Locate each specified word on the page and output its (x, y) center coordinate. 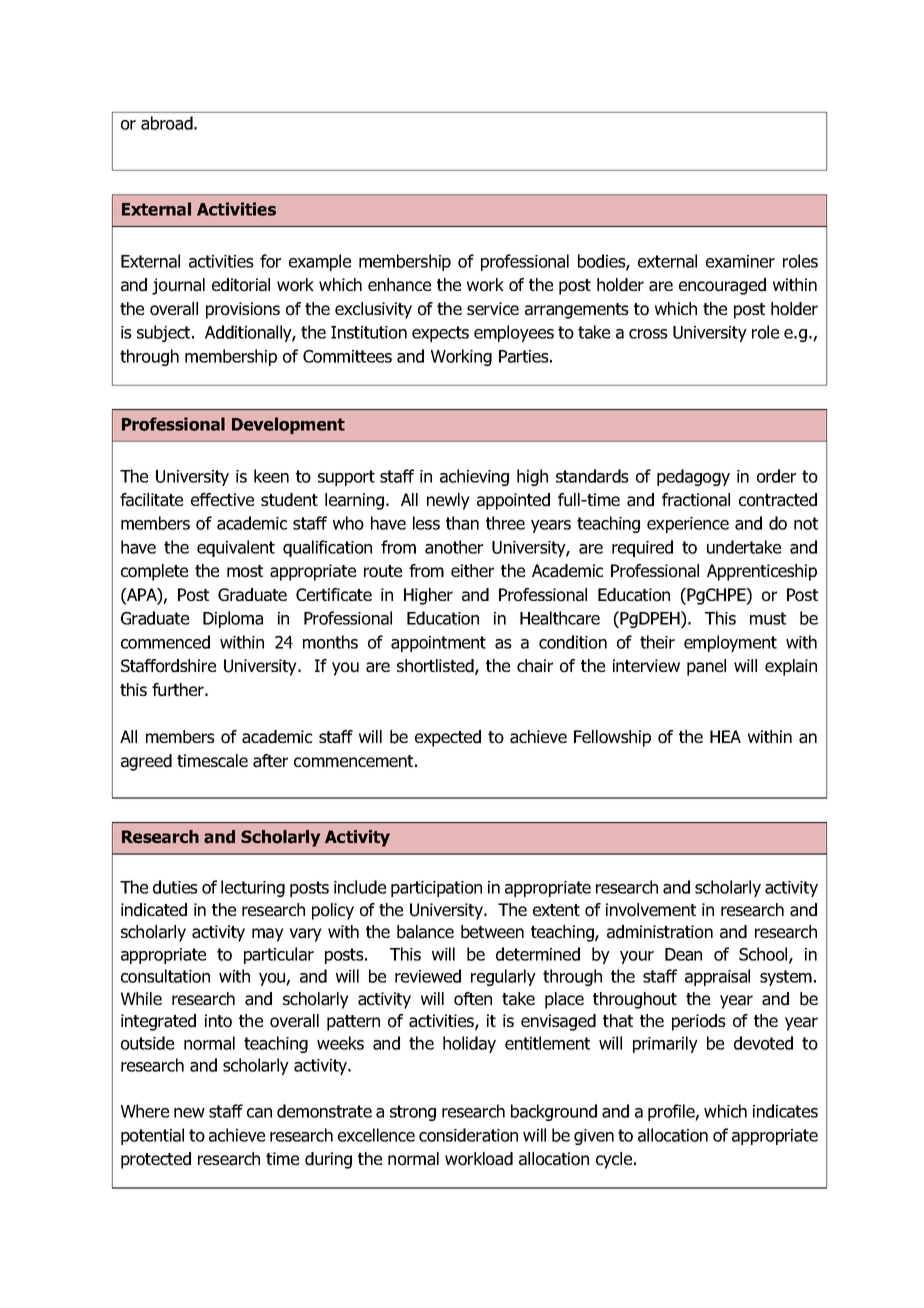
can (259, 1113)
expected (448, 738)
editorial (241, 285)
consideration (468, 1135)
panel (706, 667)
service (493, 308)
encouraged (722, 286)
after (270, 761)
